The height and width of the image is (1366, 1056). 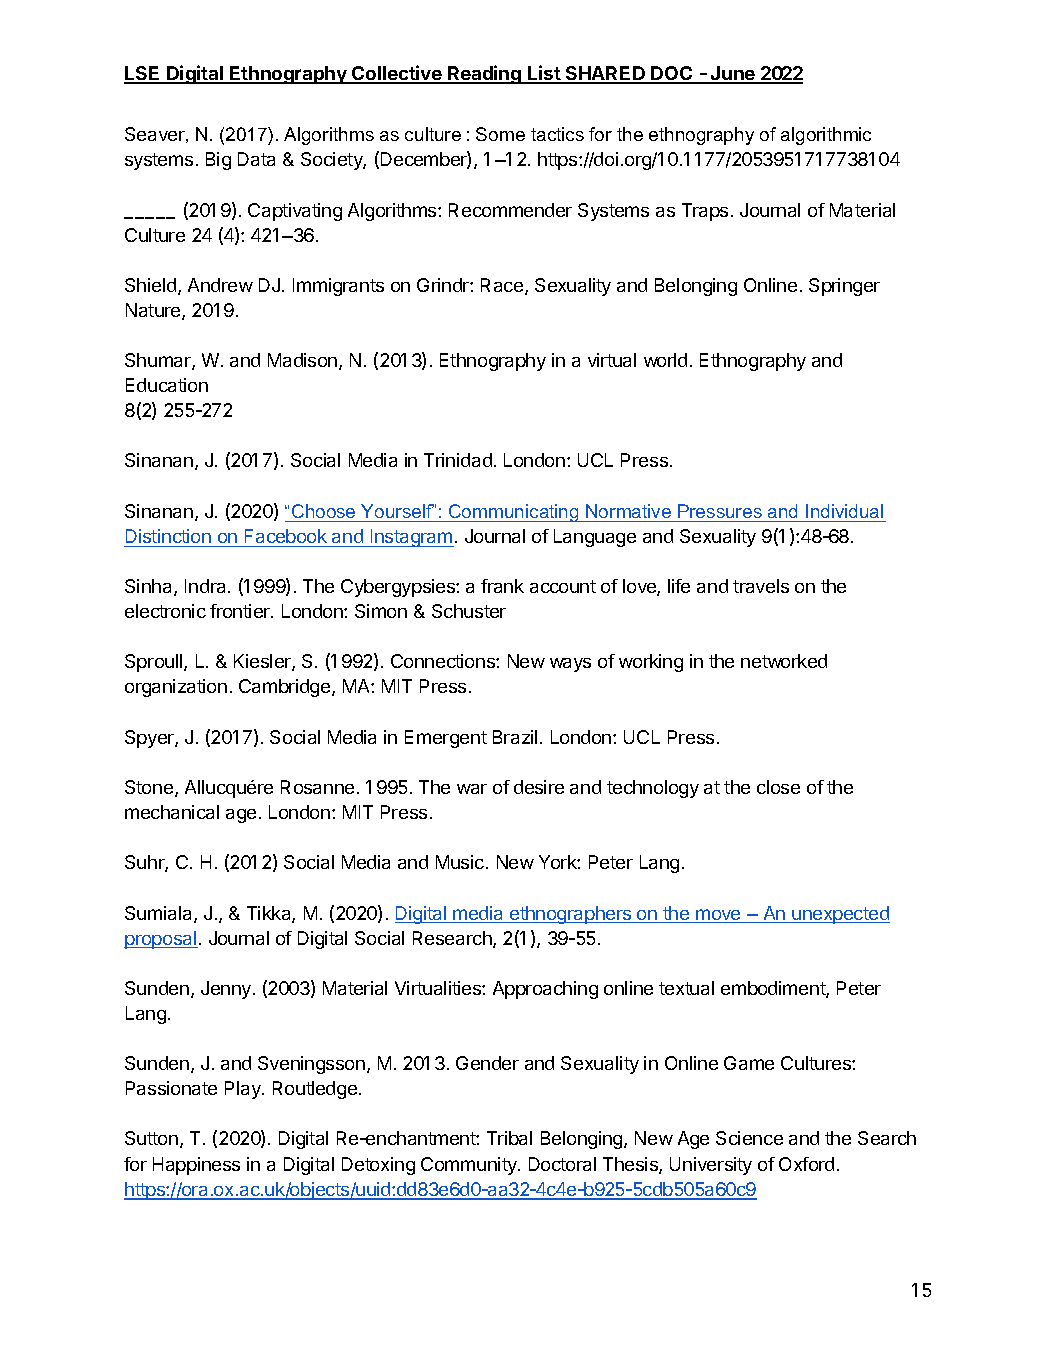 I want to click on Science, so click(x=749, y=1138).
